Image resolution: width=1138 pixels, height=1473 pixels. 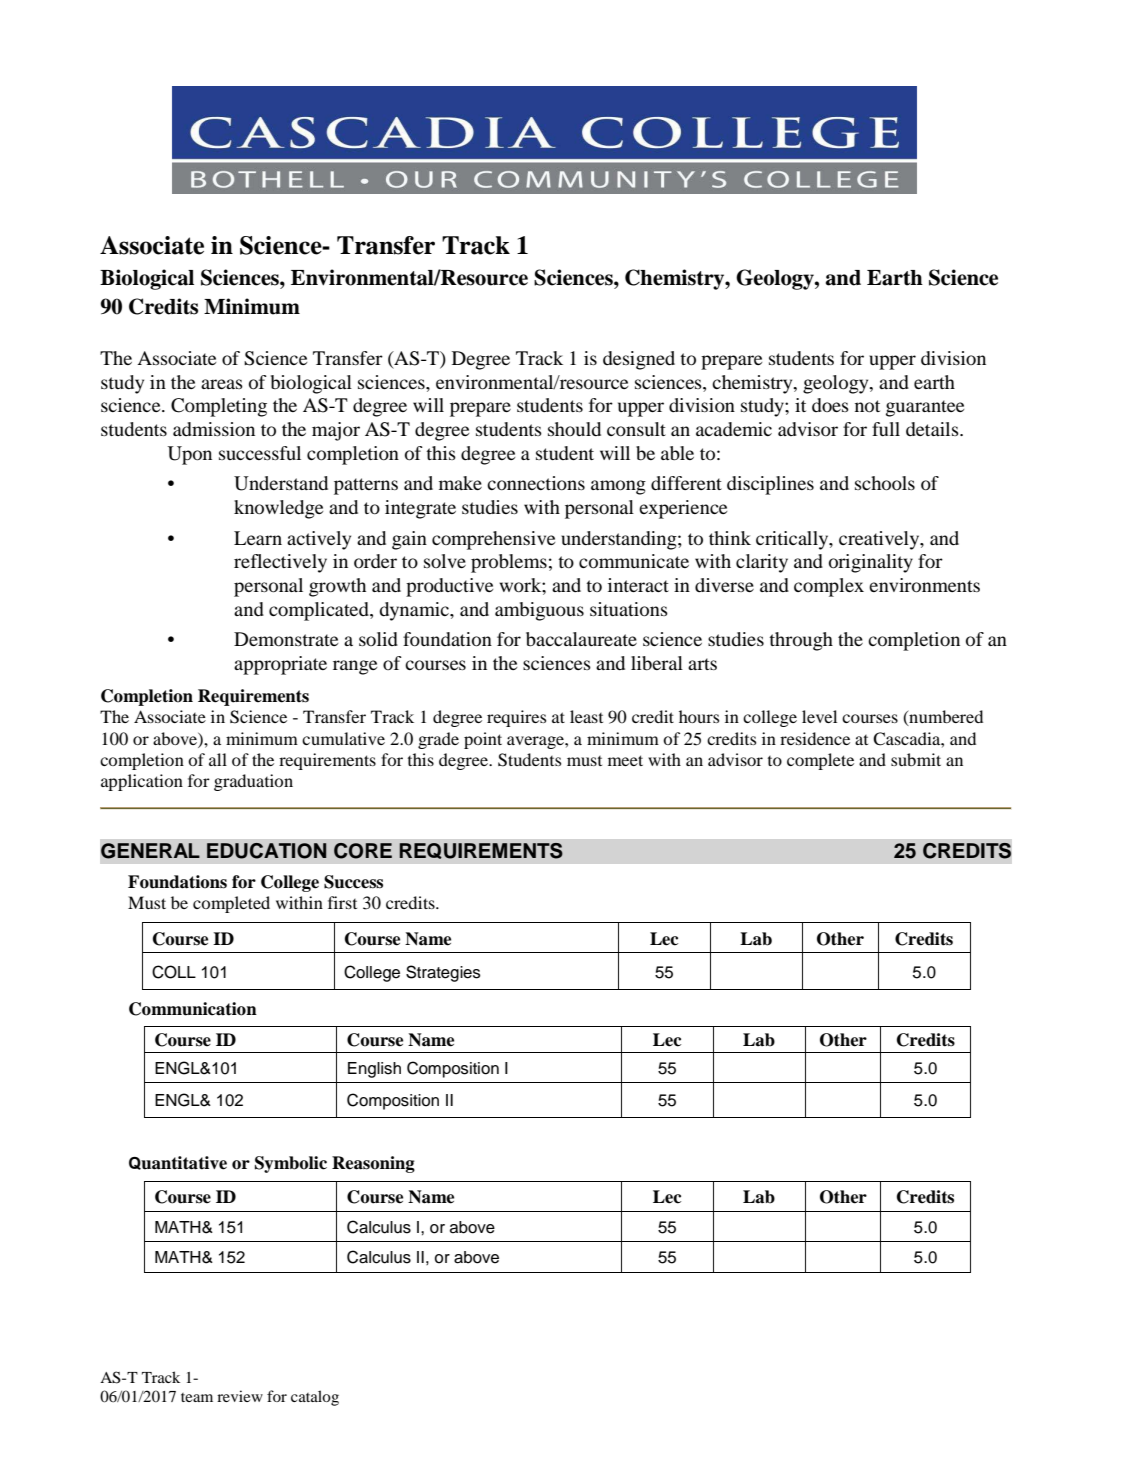 What do you see at coordinates (315, 1398) in the page?
I see `catalog` at bounding box center [315, 1398].
